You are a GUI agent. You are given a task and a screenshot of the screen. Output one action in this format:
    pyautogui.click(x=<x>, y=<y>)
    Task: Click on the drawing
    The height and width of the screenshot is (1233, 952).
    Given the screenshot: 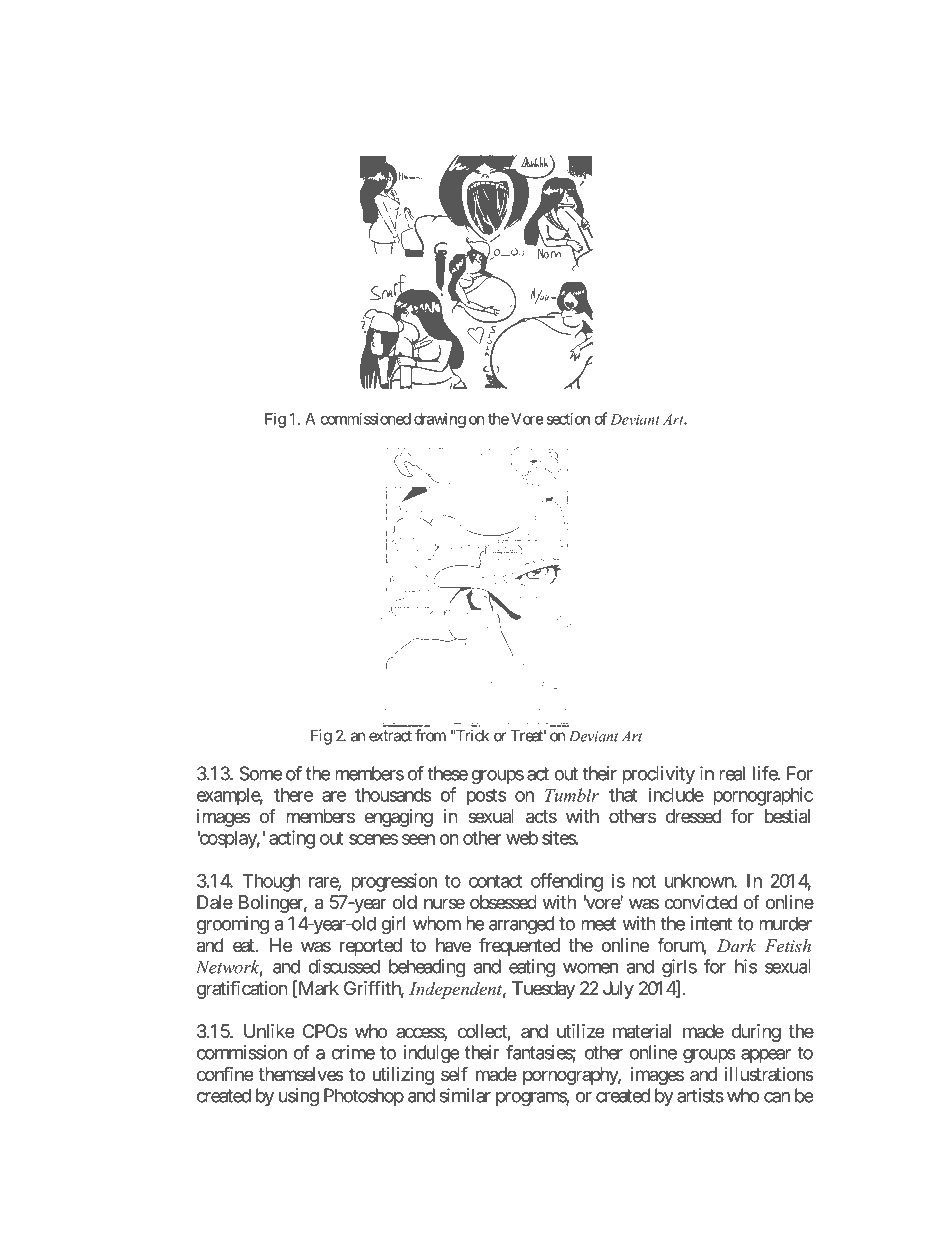 What is the action you would take?
    pyautogui.click(x=440, y=420)
